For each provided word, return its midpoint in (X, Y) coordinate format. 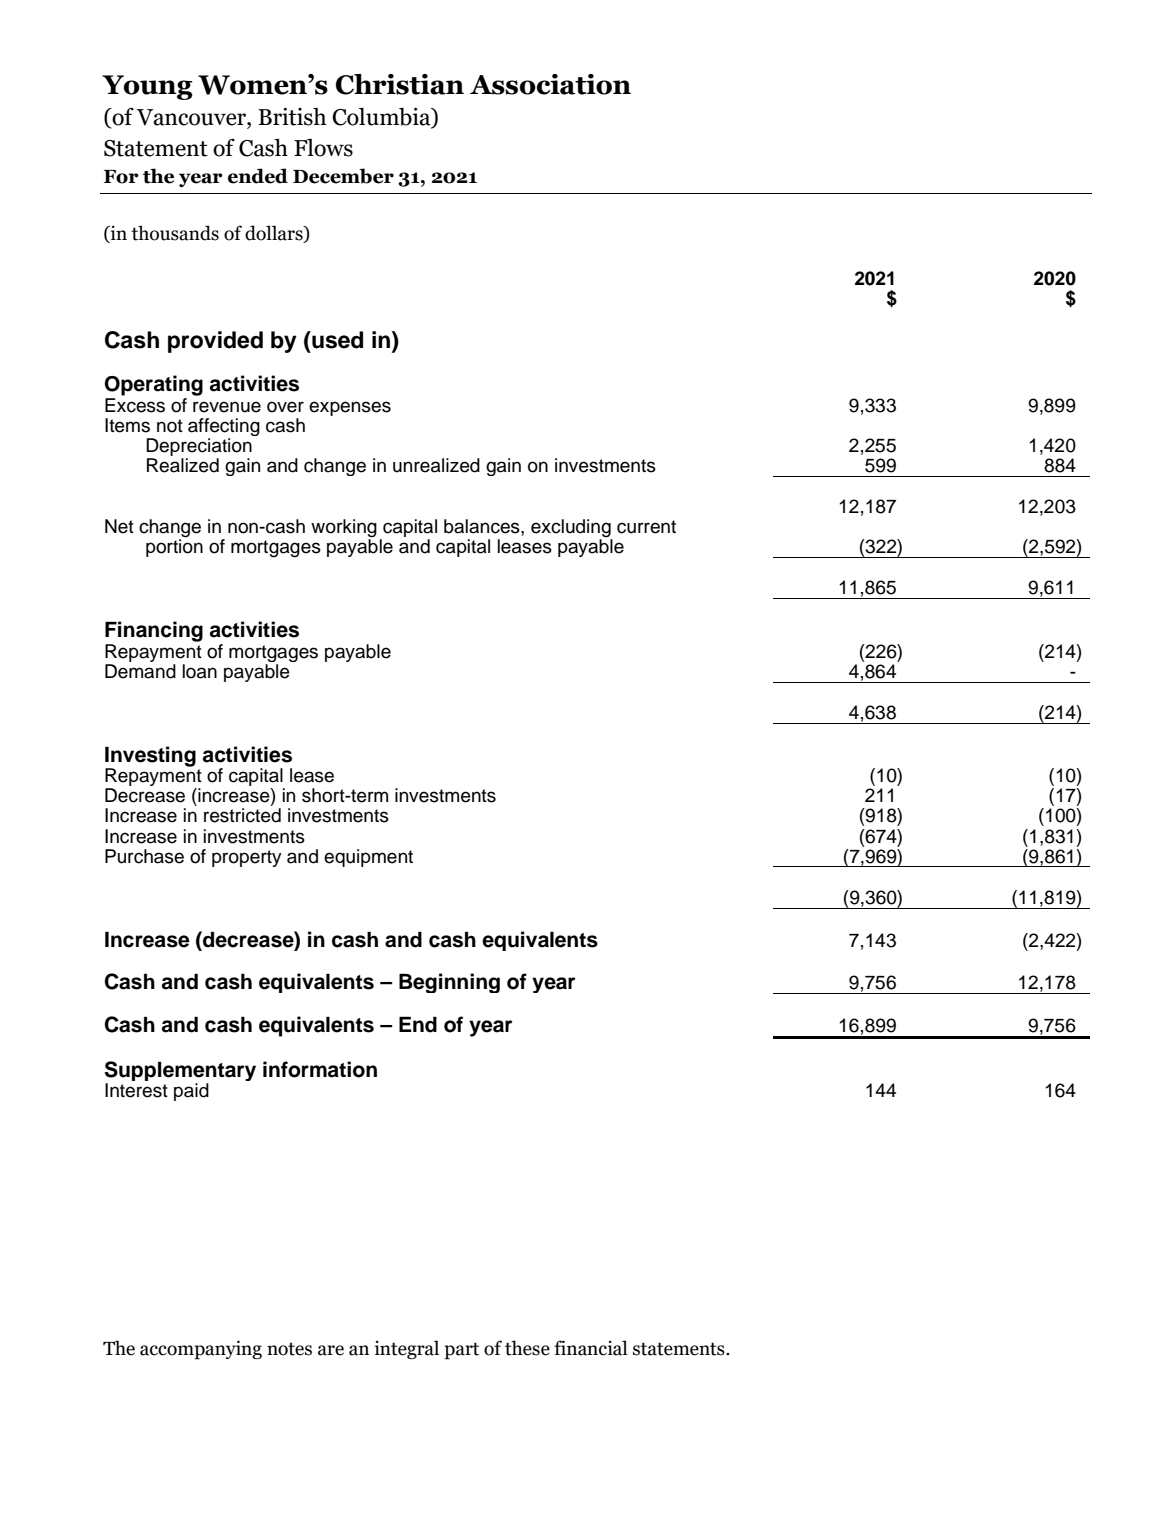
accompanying (201, 1350)
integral (407, 1349)
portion (174, 547)
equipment (368, 858)
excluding (572, 529)
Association (550, 84)
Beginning (449, 983)
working (344, 529)
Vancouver (192, 117)
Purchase (144, 856)
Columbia (382, 118)
